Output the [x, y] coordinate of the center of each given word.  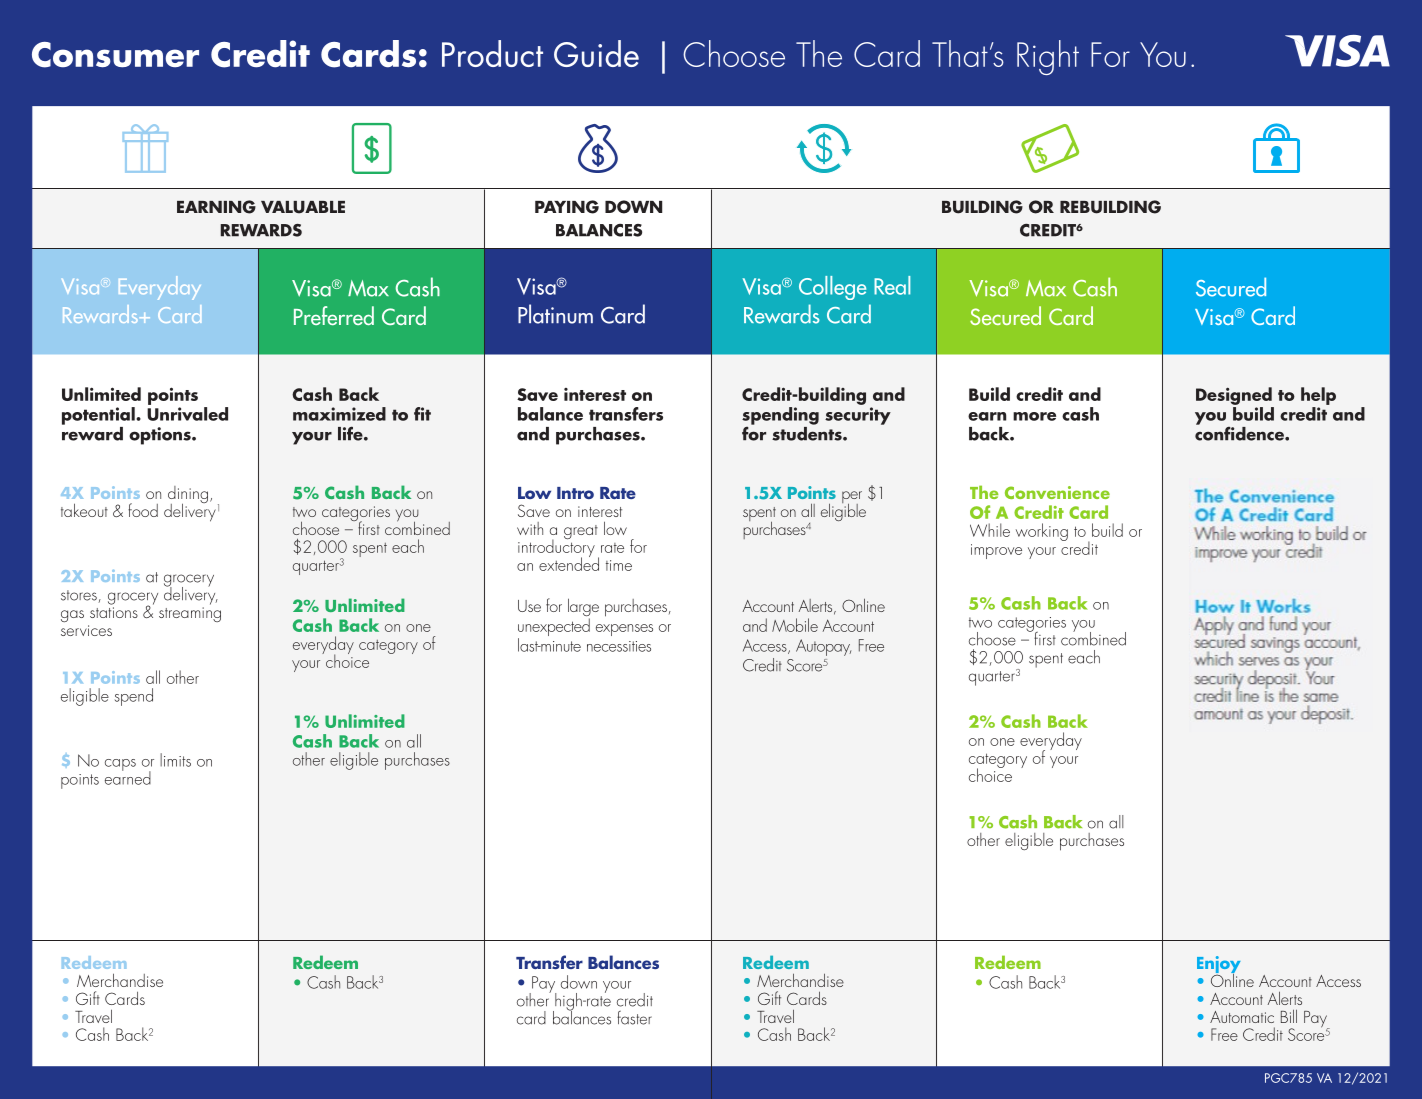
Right [1048, 57]
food [143, 510]
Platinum [555, 314]
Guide [596, 53]
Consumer [115, 55]
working [1042, 532]
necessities [619, 646]
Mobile [795, 625]
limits [175, 760]
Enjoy [1219, 966]
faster [634, 1018]
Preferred [334, 315]
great [581, 532]
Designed [1234, 396]
